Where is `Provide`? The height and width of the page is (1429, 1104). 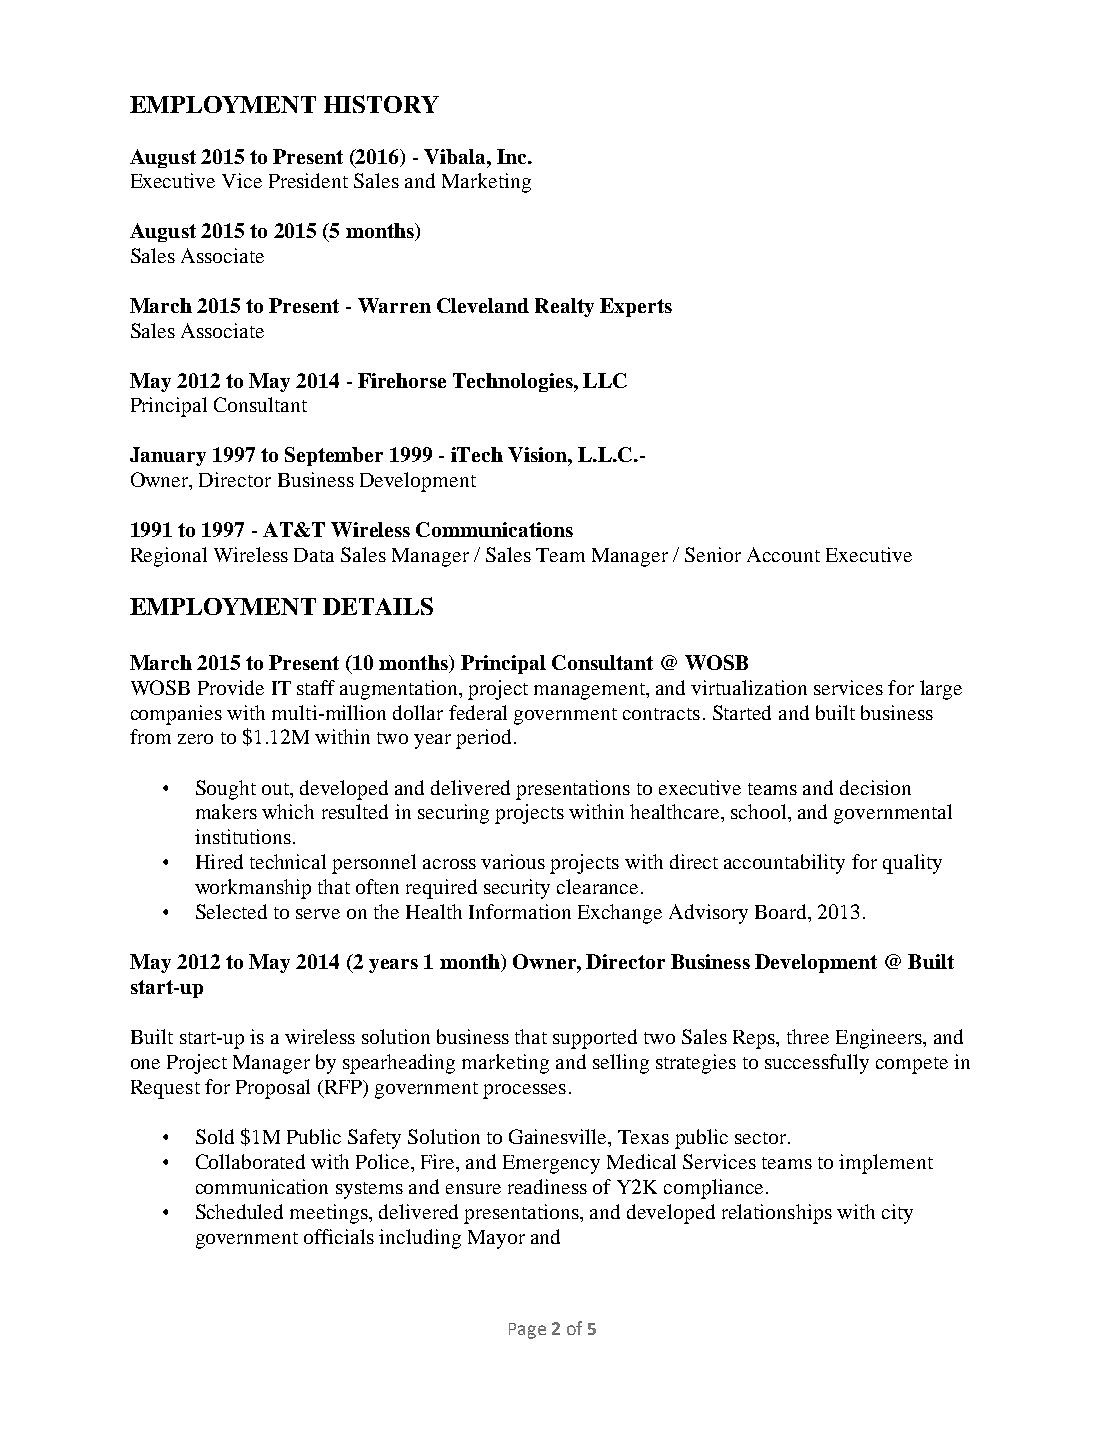 Provide is located at coordinates (231, 687).
